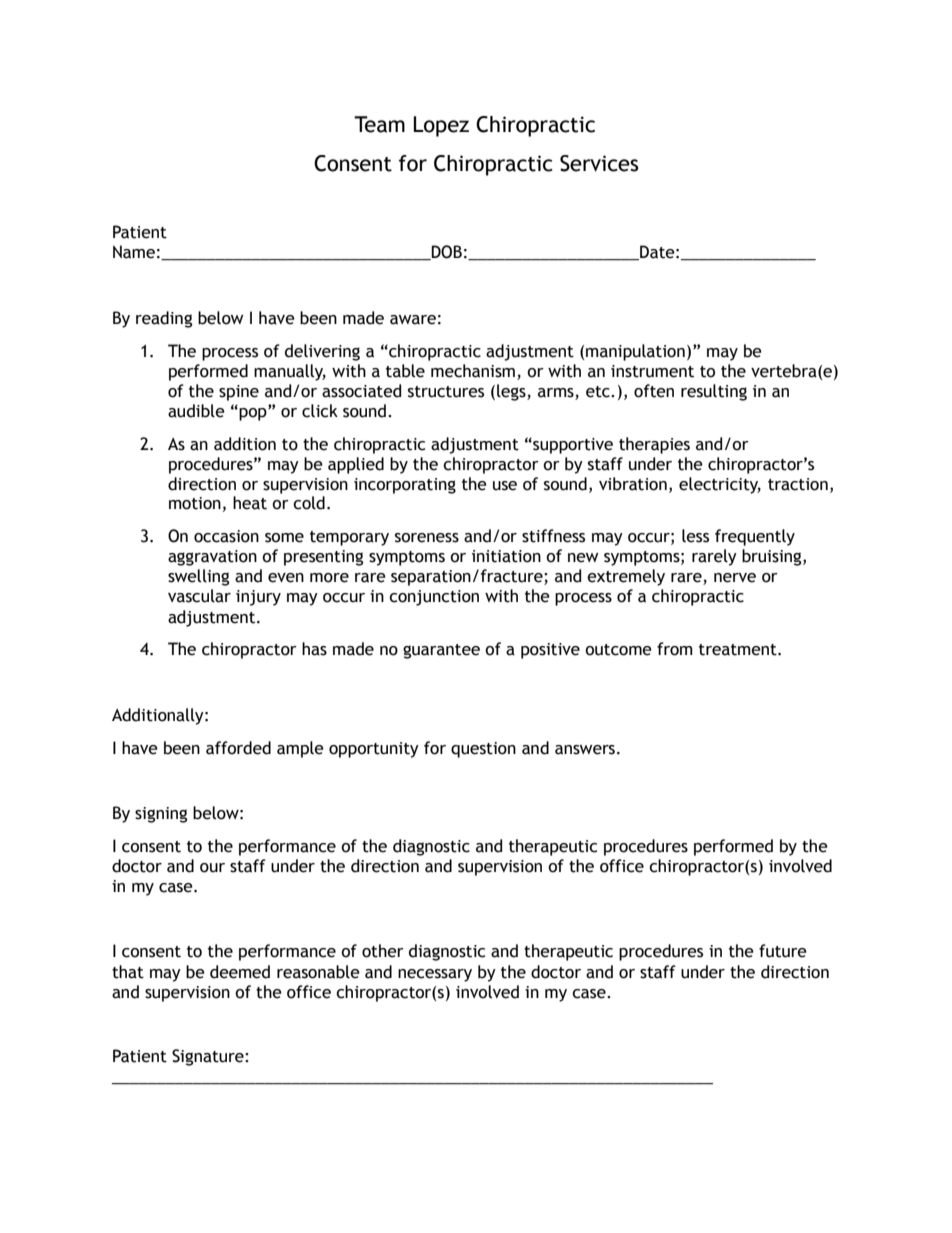 This screenshot has width=952, height=1233. I want to click on Services, so click(599, 163).
